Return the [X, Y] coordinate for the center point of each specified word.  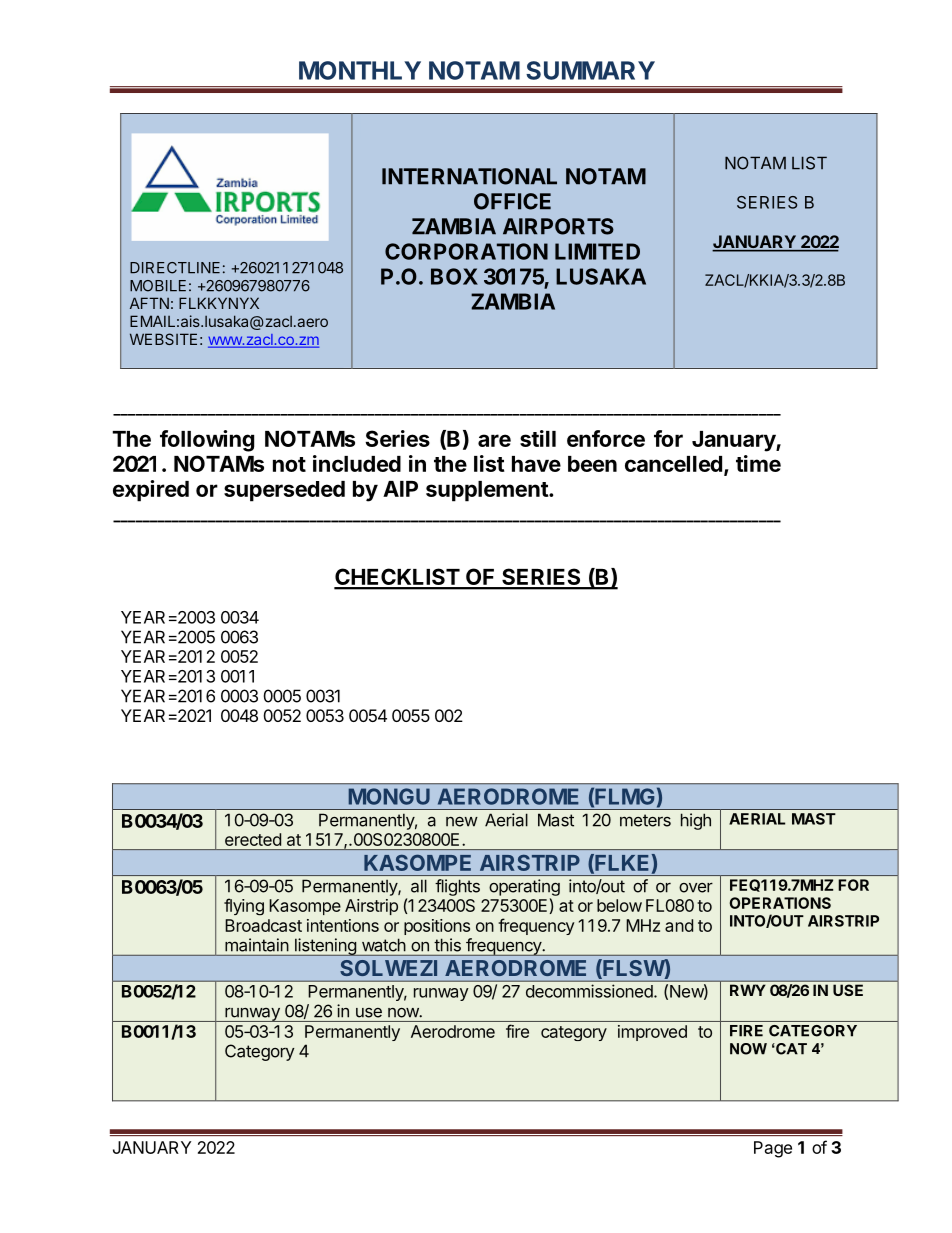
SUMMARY [590, 70]
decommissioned [590, 991]
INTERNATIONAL [469, 176]
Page [773, 1149]
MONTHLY [360, 70]
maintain [257, 945]
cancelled [673, 464]
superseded [284, 491]
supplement [488, 491]
